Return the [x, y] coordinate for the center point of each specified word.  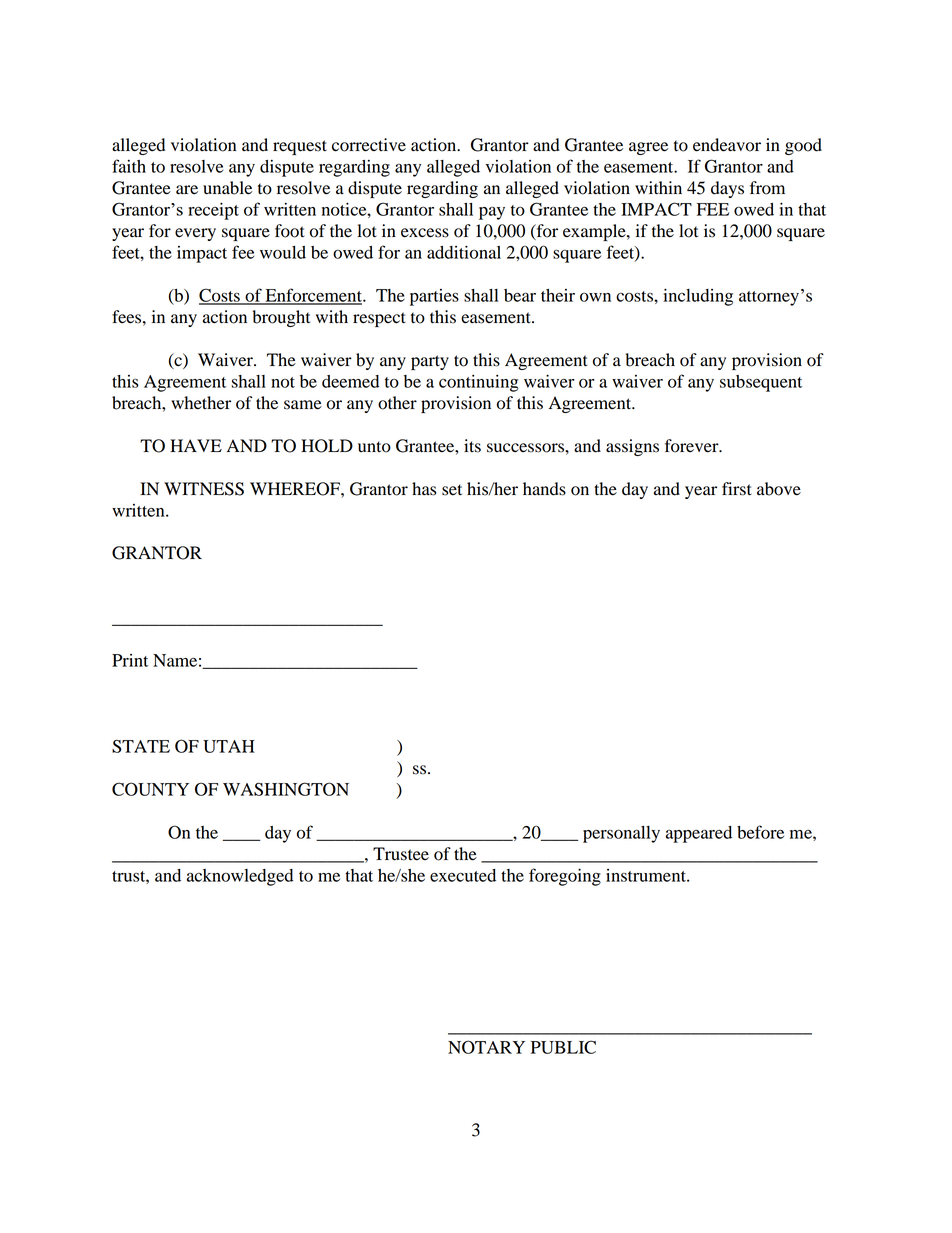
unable [227, 188]
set [452, 490]
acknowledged [240, 877]
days [727, 189]
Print [130, 660]
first [737, 489]
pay [492, 213]
